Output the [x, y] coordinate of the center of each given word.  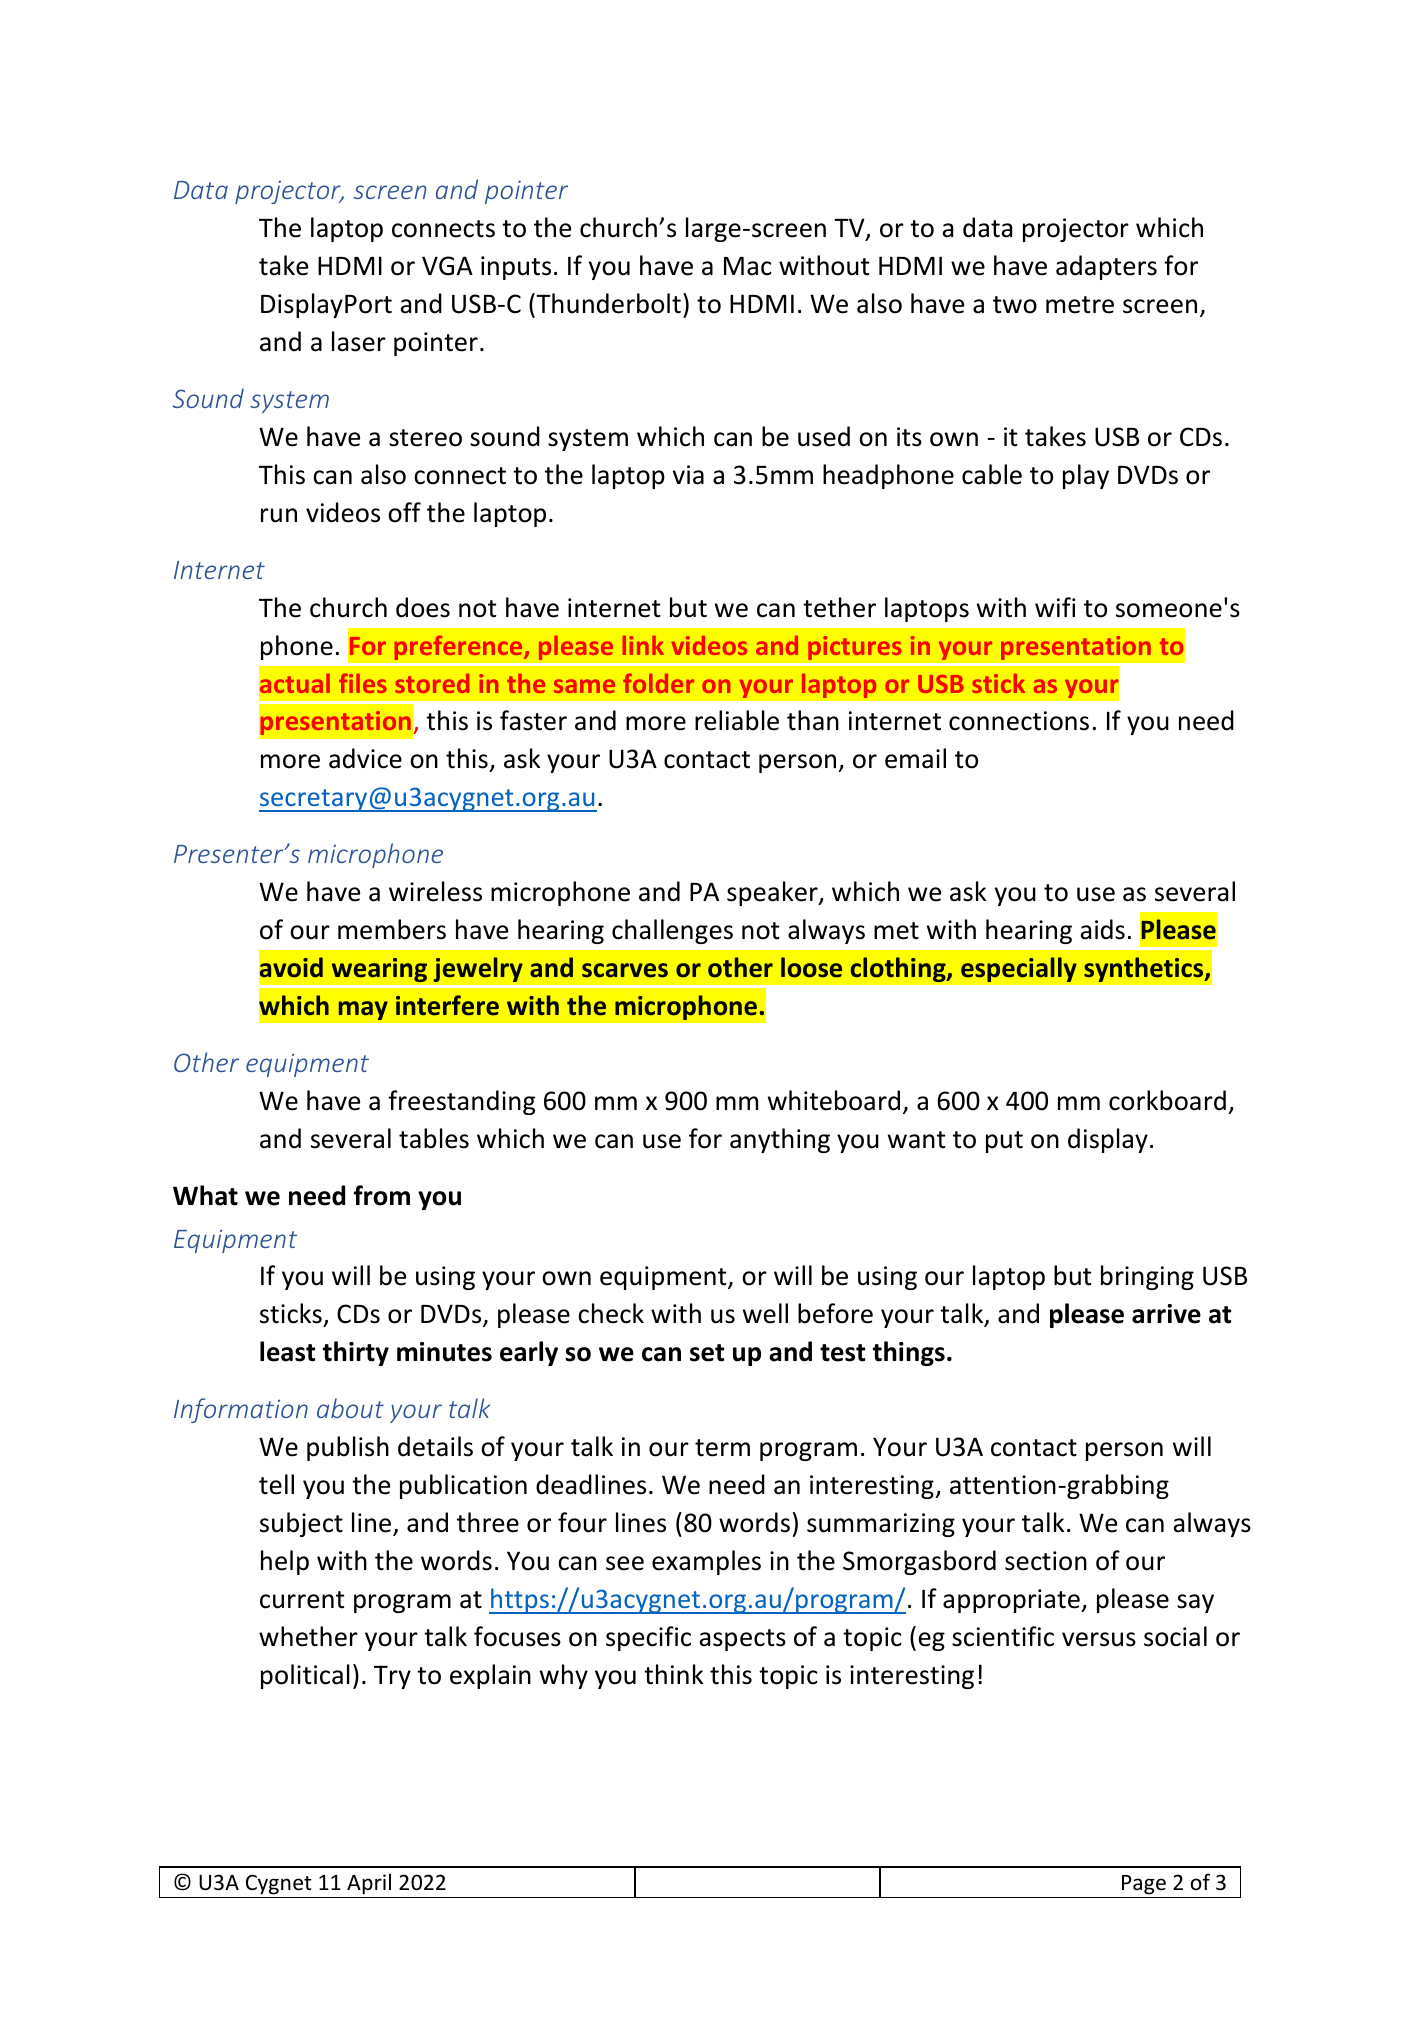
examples [706, 1562]
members [392, 929]
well [765, 1313]
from [382, 1195]
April [369, 1884]
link [643, 645]
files [362, 683]
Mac [748, 266]
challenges [672, 931]
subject [301, 1524]
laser [359, 341]
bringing [1147, 1277]
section [1046, 1561]
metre [1080, 305]
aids [1102, 929]
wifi [1055, 607]
